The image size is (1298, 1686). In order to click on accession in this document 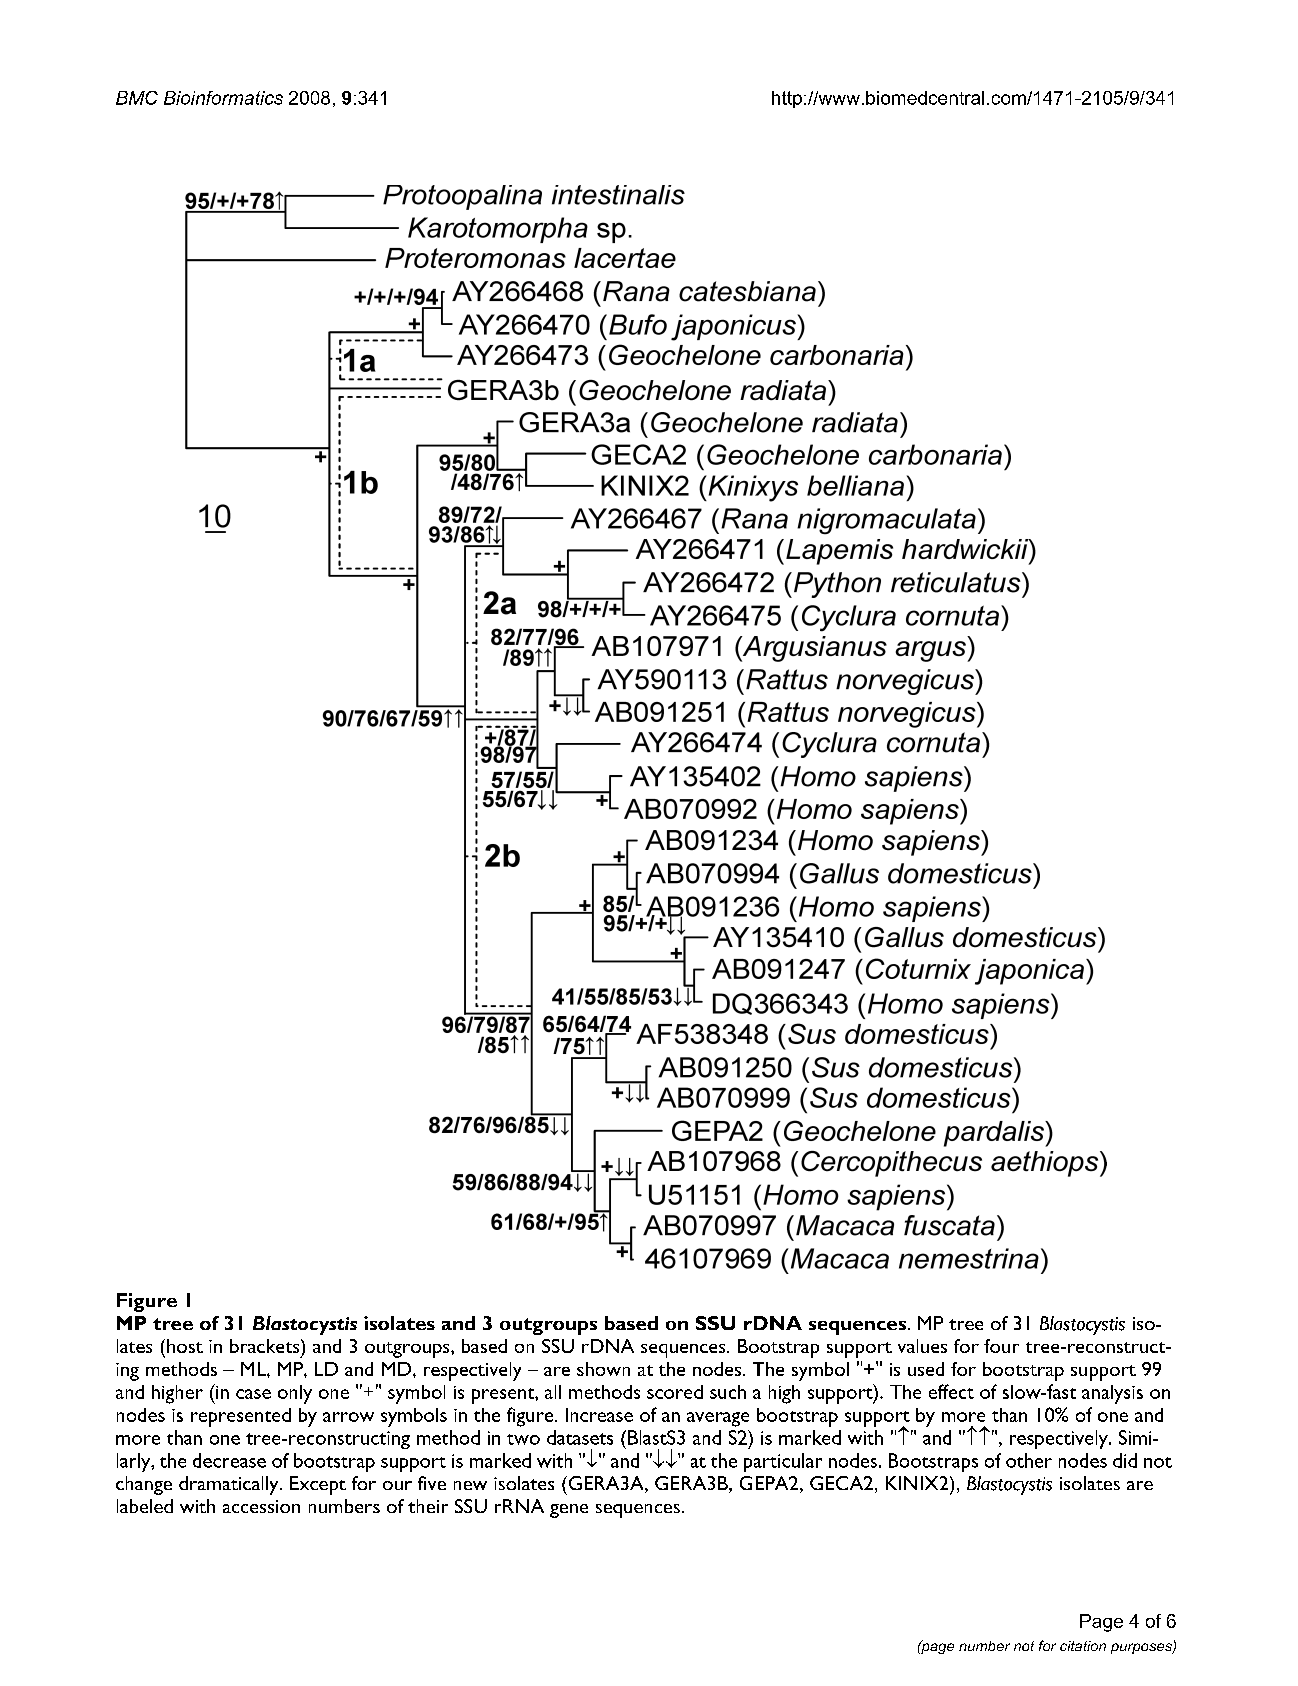, I will do `click(261, 1506)`.
